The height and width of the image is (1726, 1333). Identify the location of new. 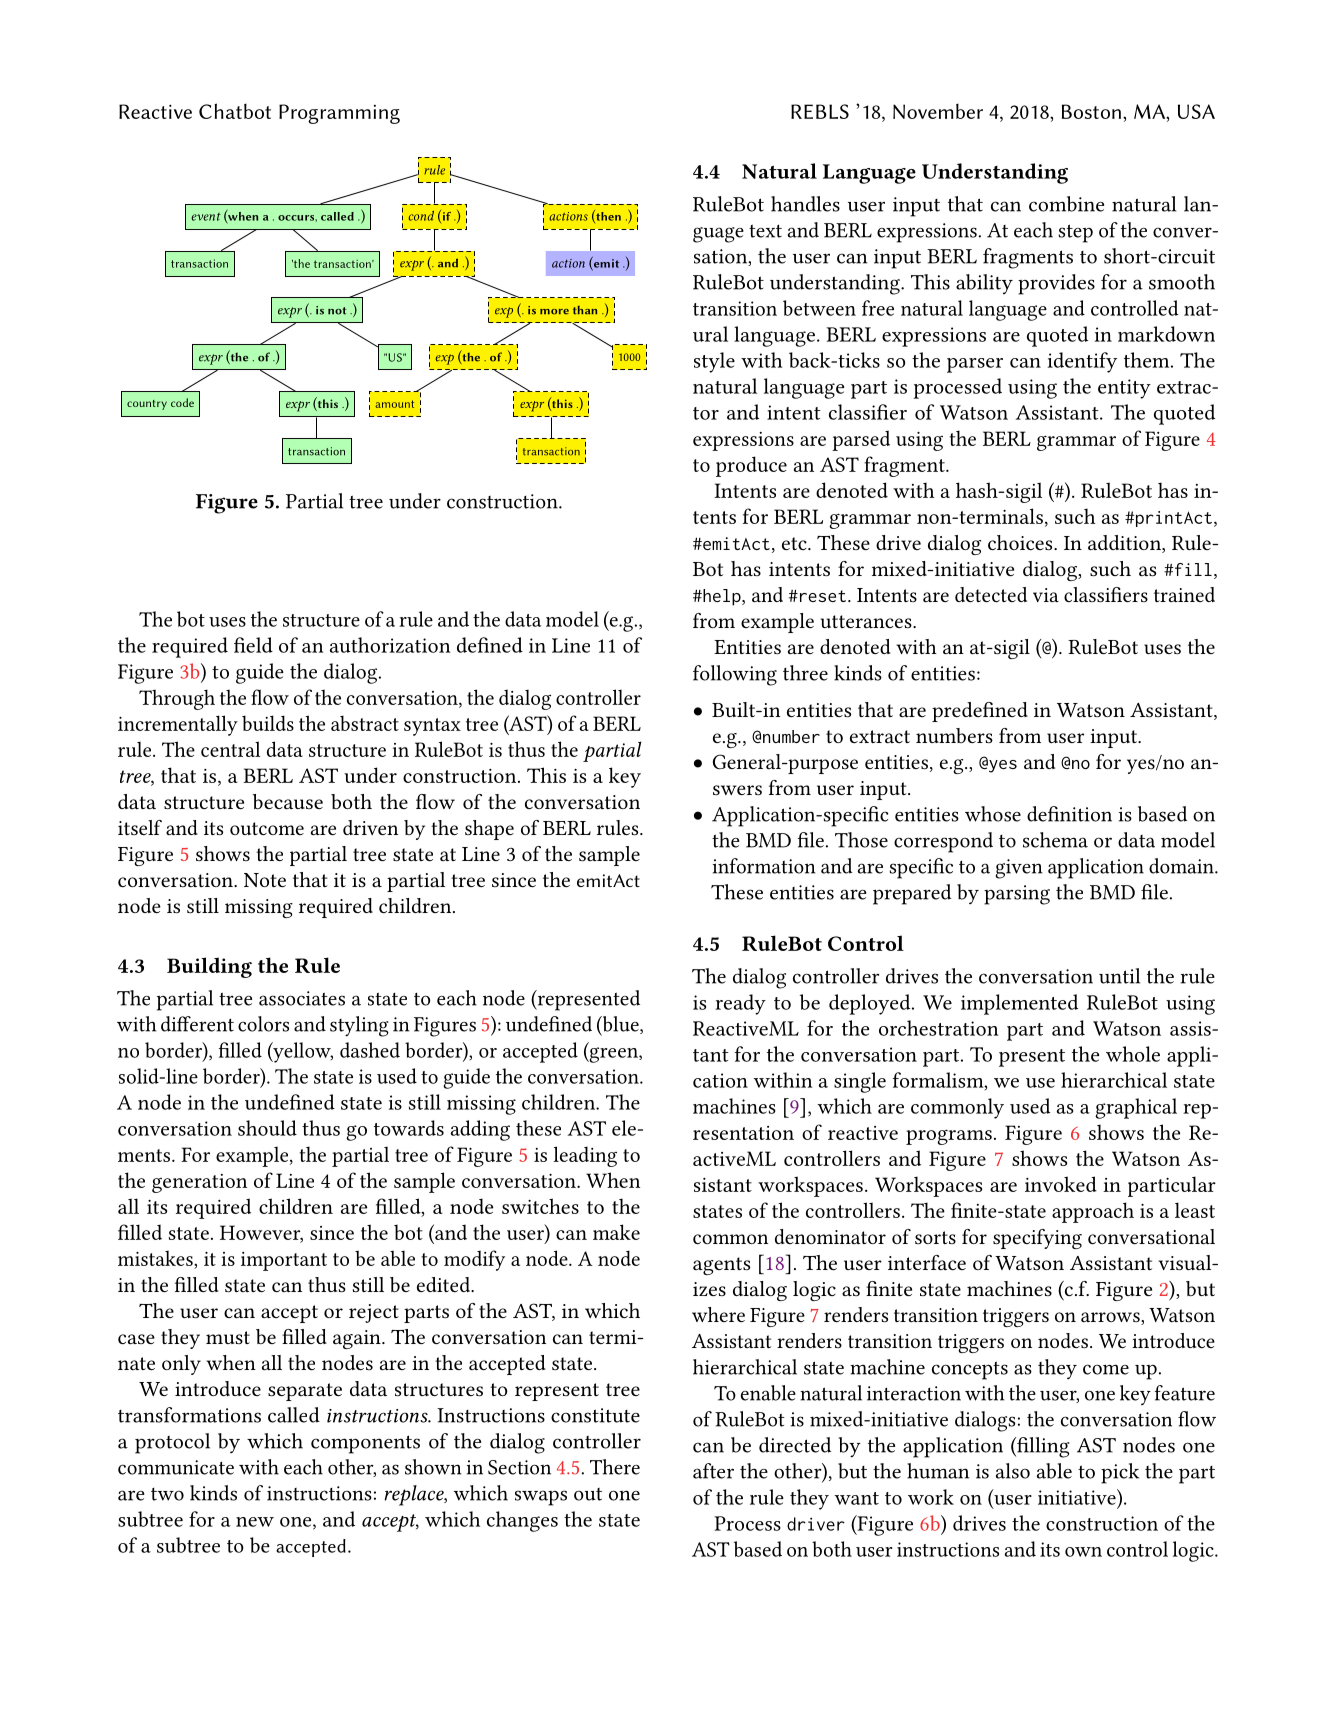
(255, 1522).
